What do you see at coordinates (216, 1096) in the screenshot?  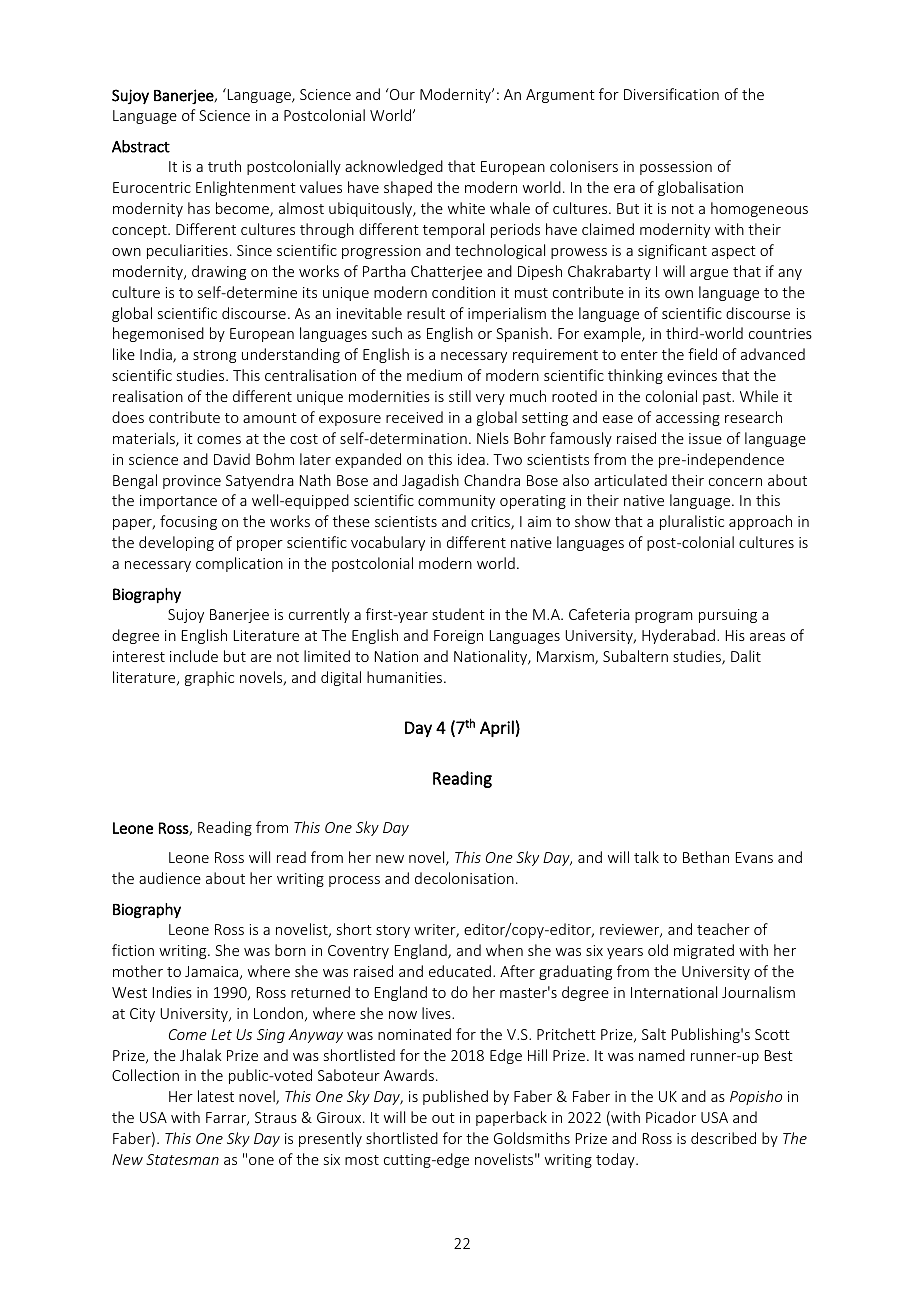 I see `latest` at bounding box center [216, 1096].
